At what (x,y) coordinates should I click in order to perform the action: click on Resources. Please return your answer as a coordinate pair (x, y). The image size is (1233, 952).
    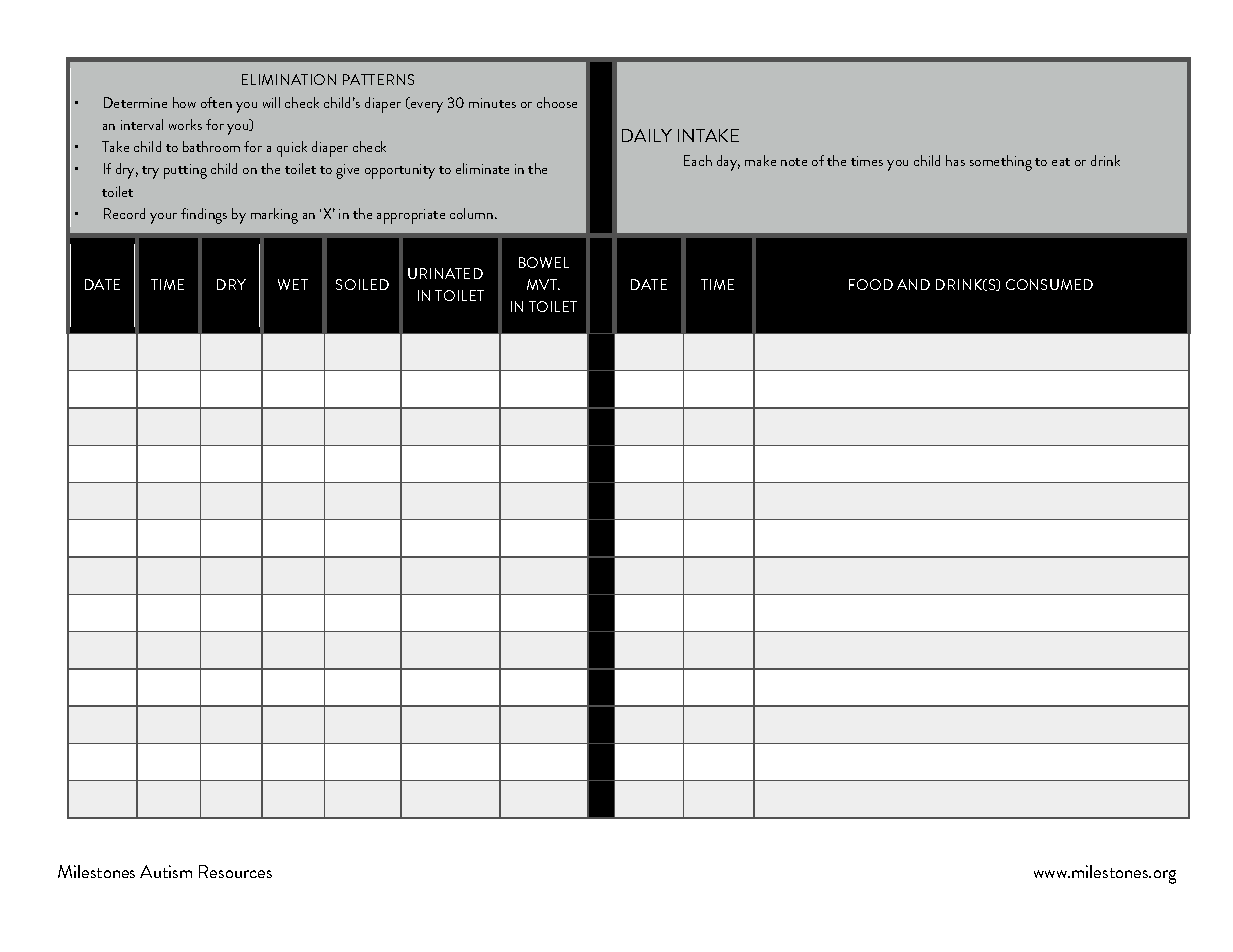
    Looking at the image, I should click on (235, 871).
